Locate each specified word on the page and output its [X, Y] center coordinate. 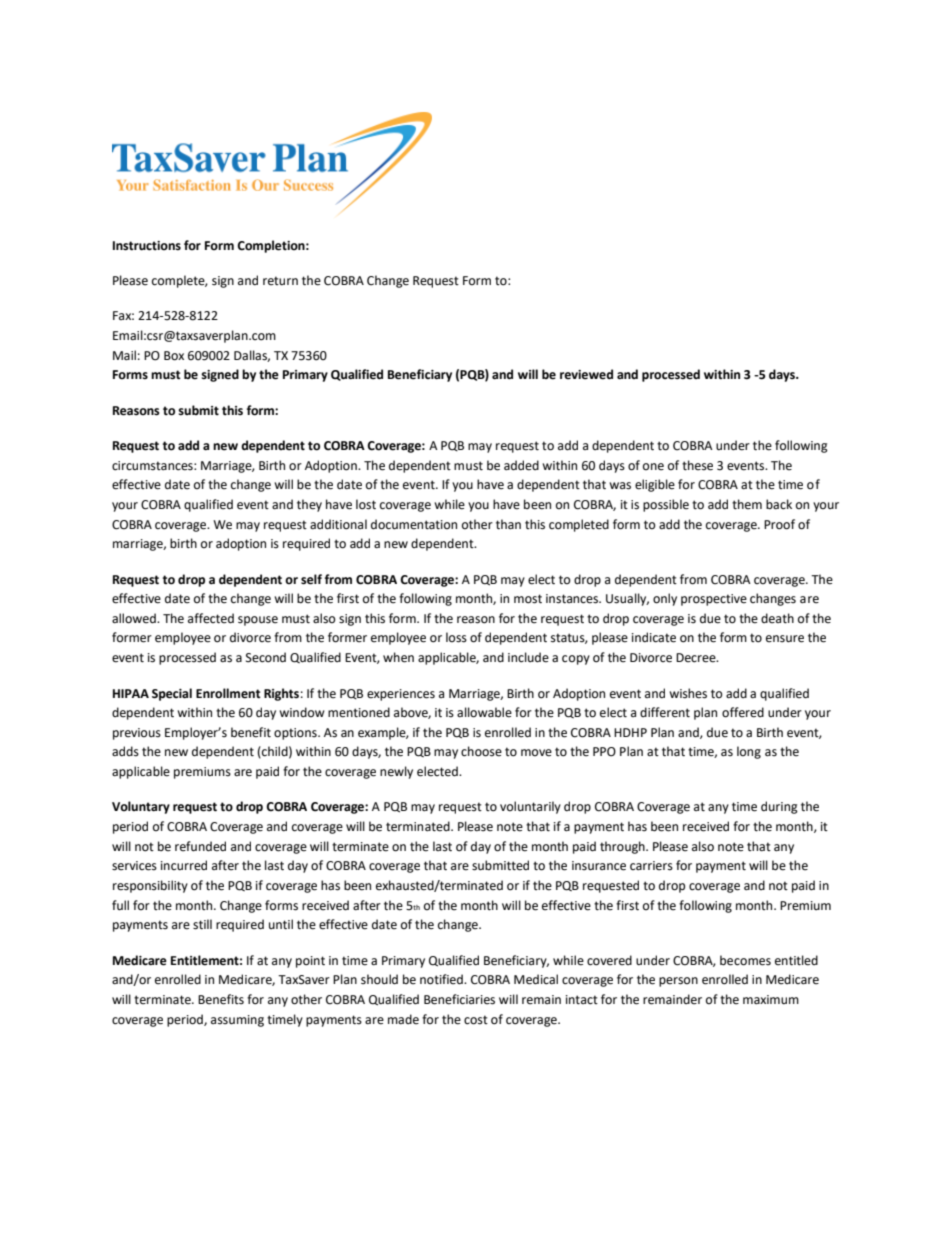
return [280, 281]
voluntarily [530, 807]
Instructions [147, 246]
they [309, 505]
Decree [697, 658]
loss [456, 637]
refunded [200, 846]
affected [211, 618]
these [697, 465]
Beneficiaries [459, 999]
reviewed [586, 374]
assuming [237, 1021]
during [779, 807]
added [521, 465]
